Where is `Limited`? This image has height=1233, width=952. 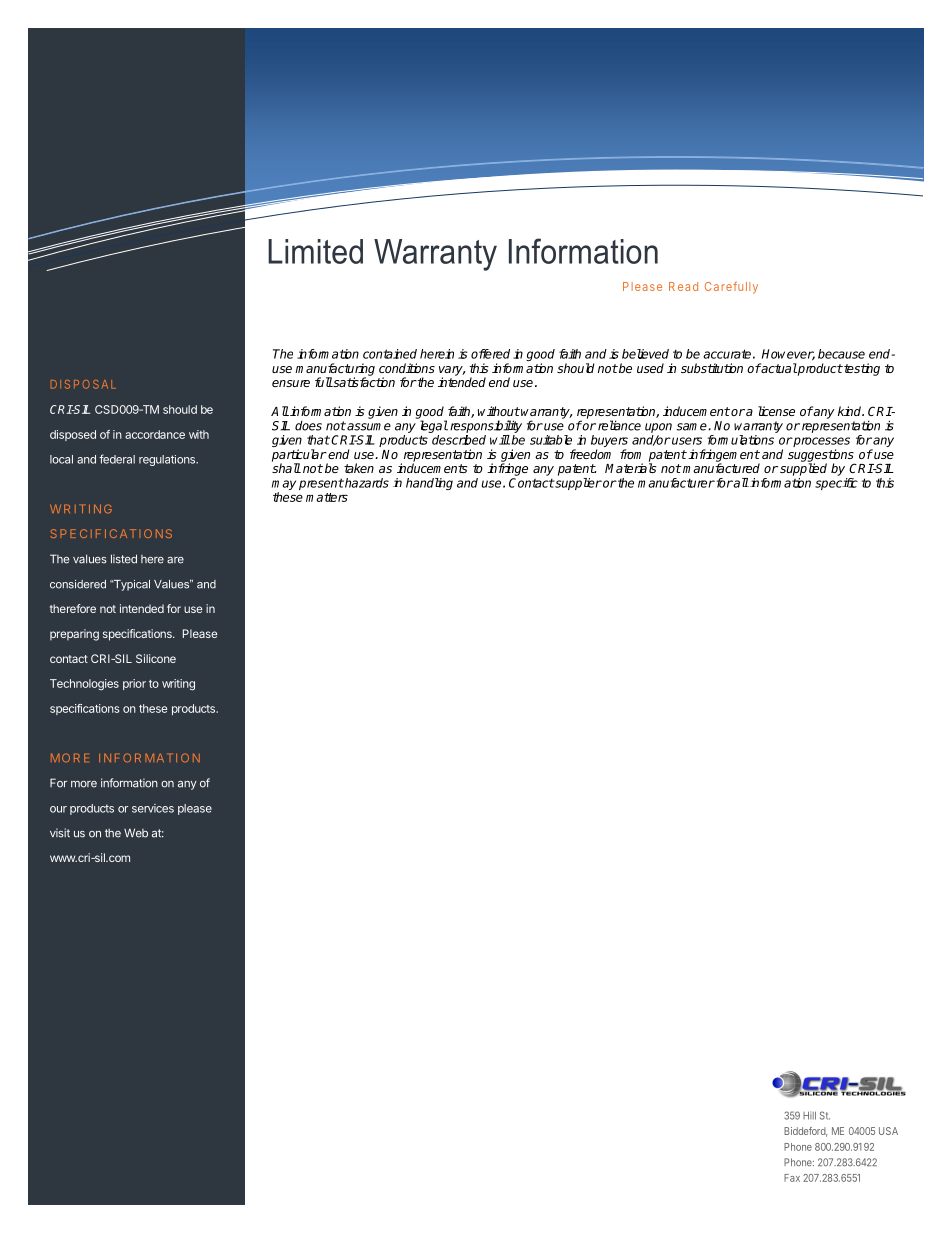 Limited is located at coordinates (315, 251).
